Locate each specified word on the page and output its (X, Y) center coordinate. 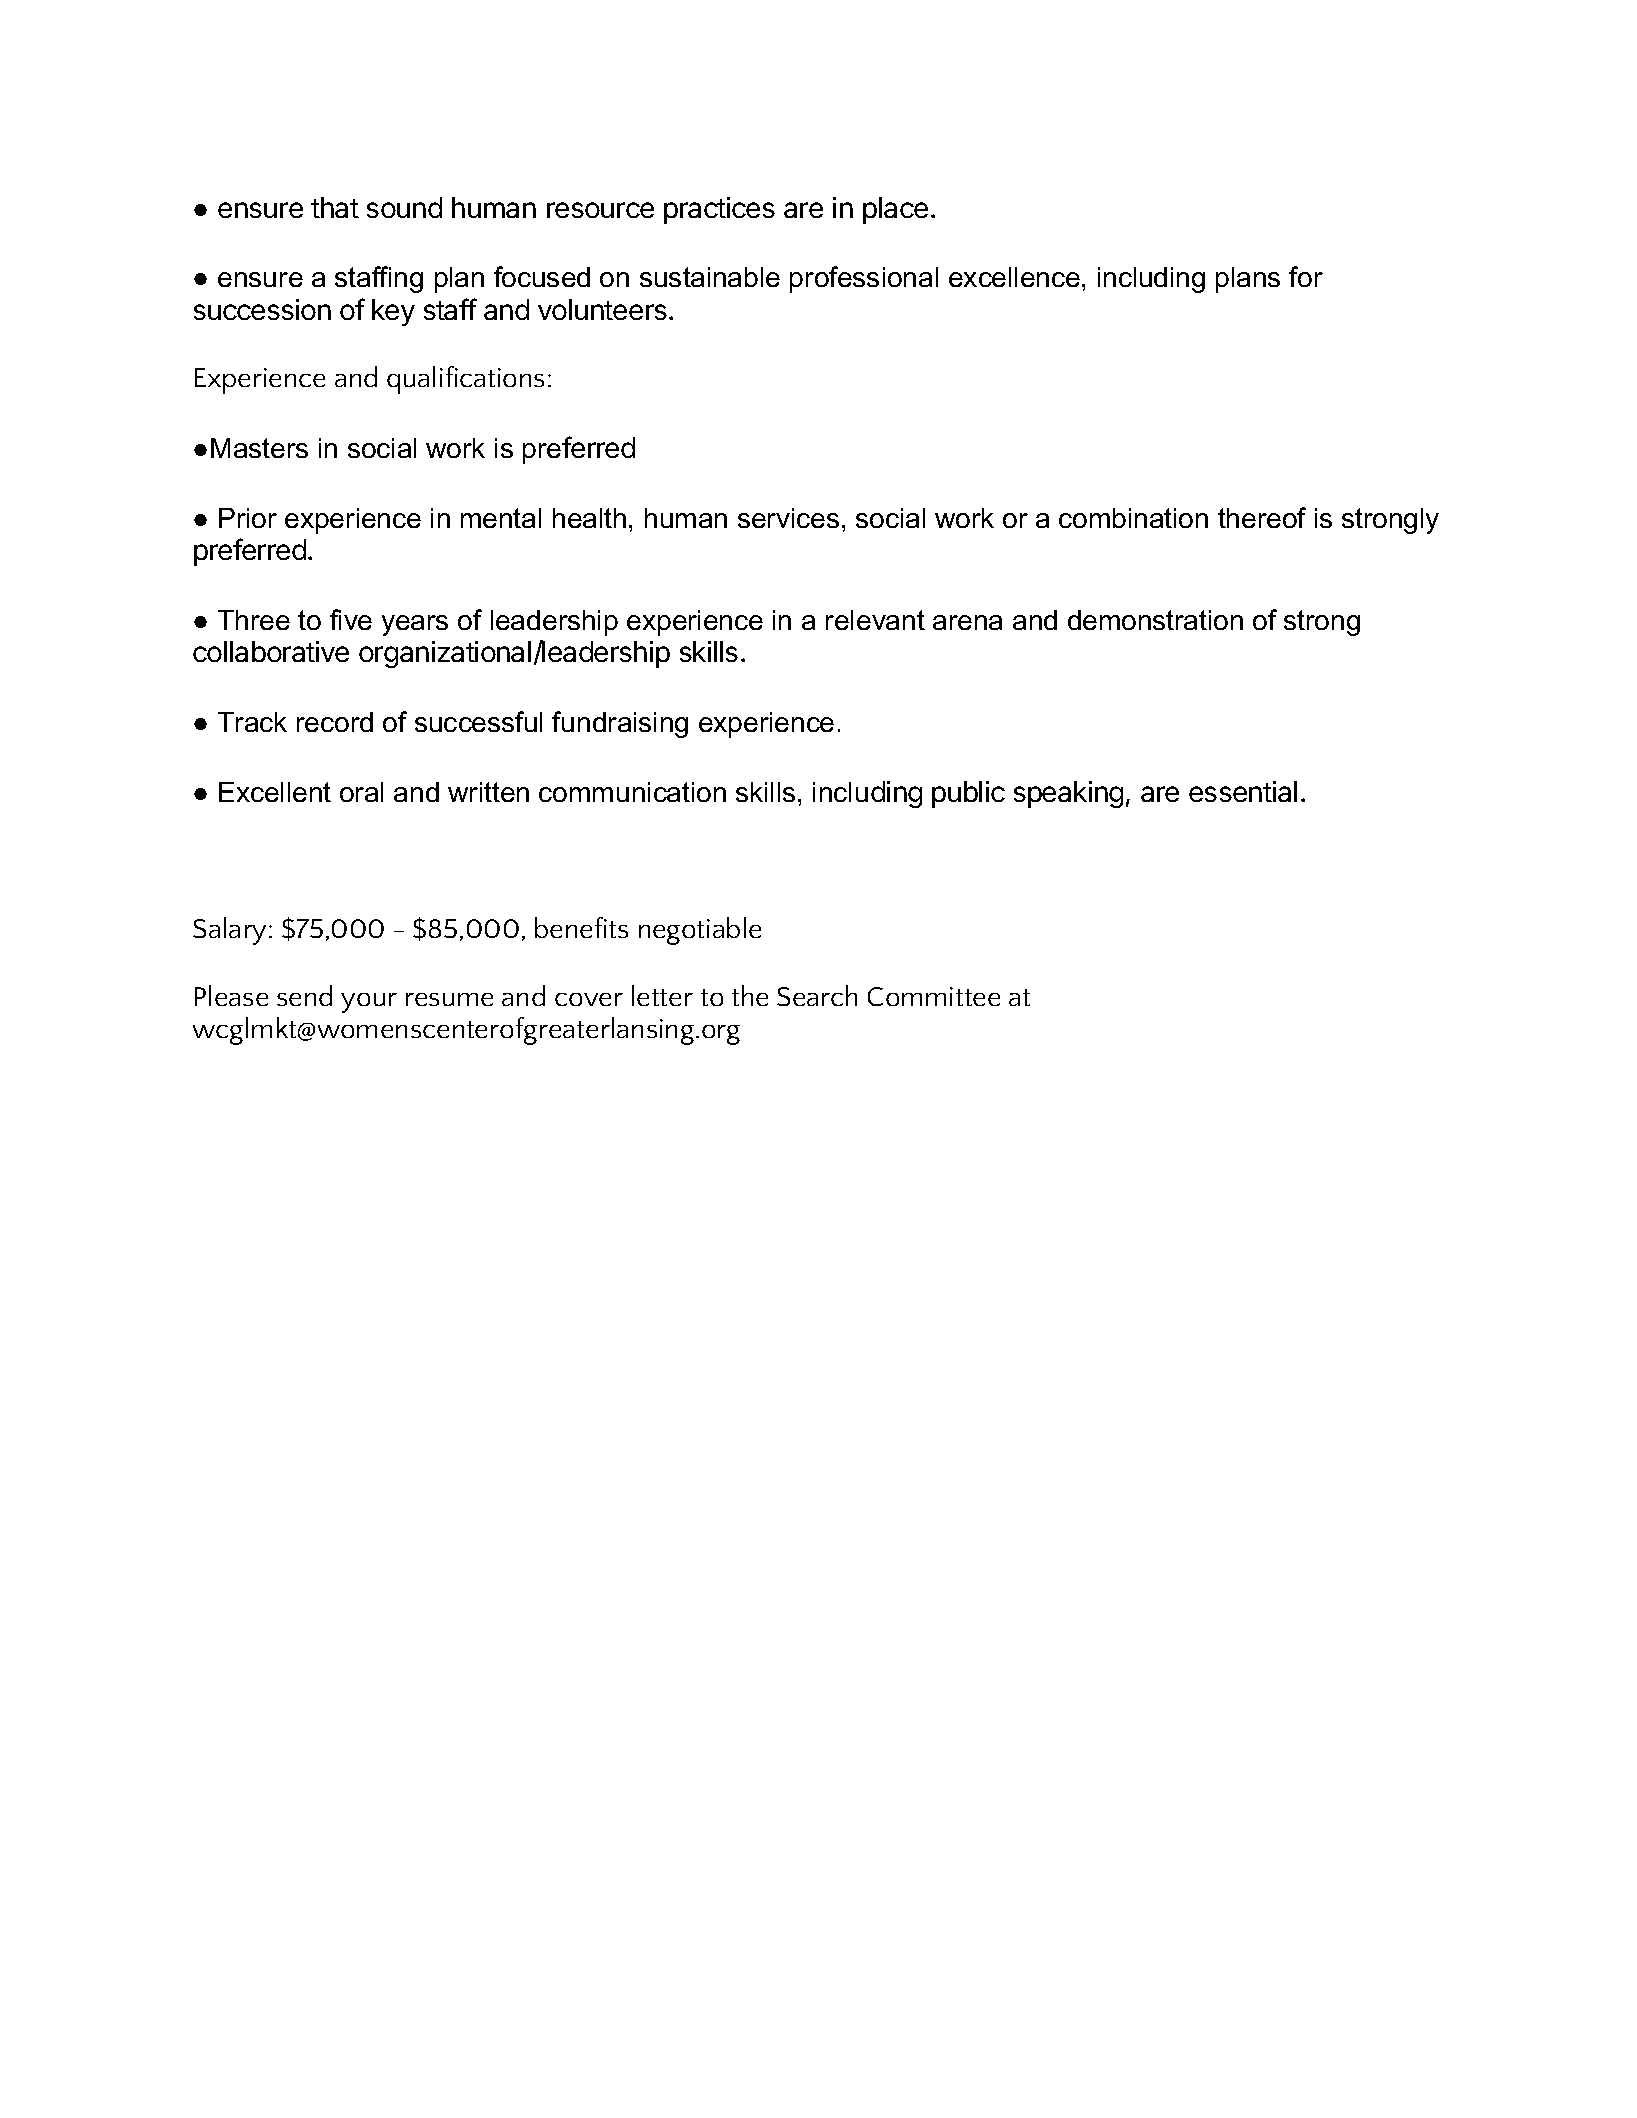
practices (719, 210)
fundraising (620, 724)
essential (1243, 791)
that (335, 207)
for (1306, 276)
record (335, 722)
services (788, 518)
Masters (259, 448)
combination (1133, 518)
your (369, 1003)
